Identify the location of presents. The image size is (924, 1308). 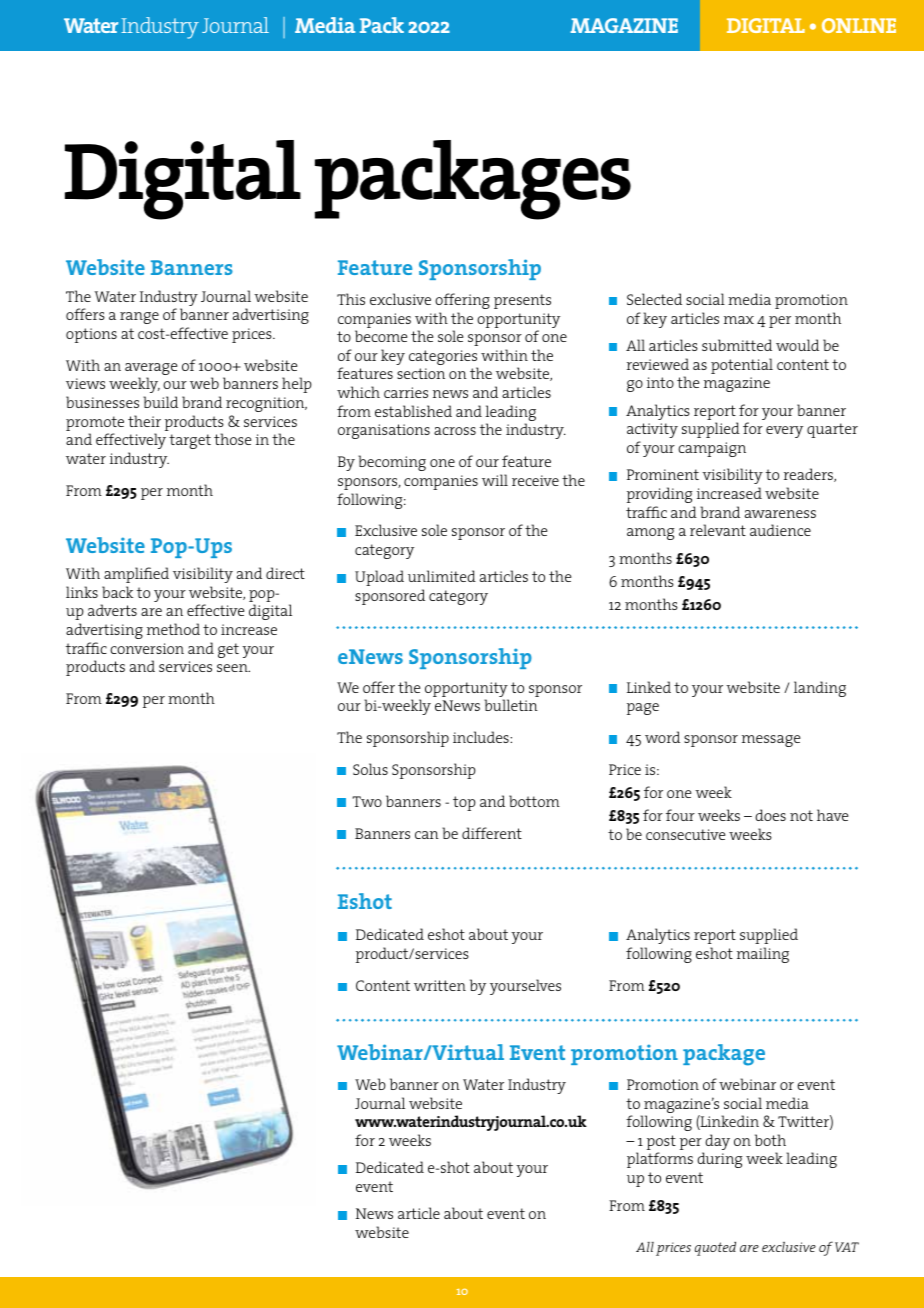
(522, 301).
